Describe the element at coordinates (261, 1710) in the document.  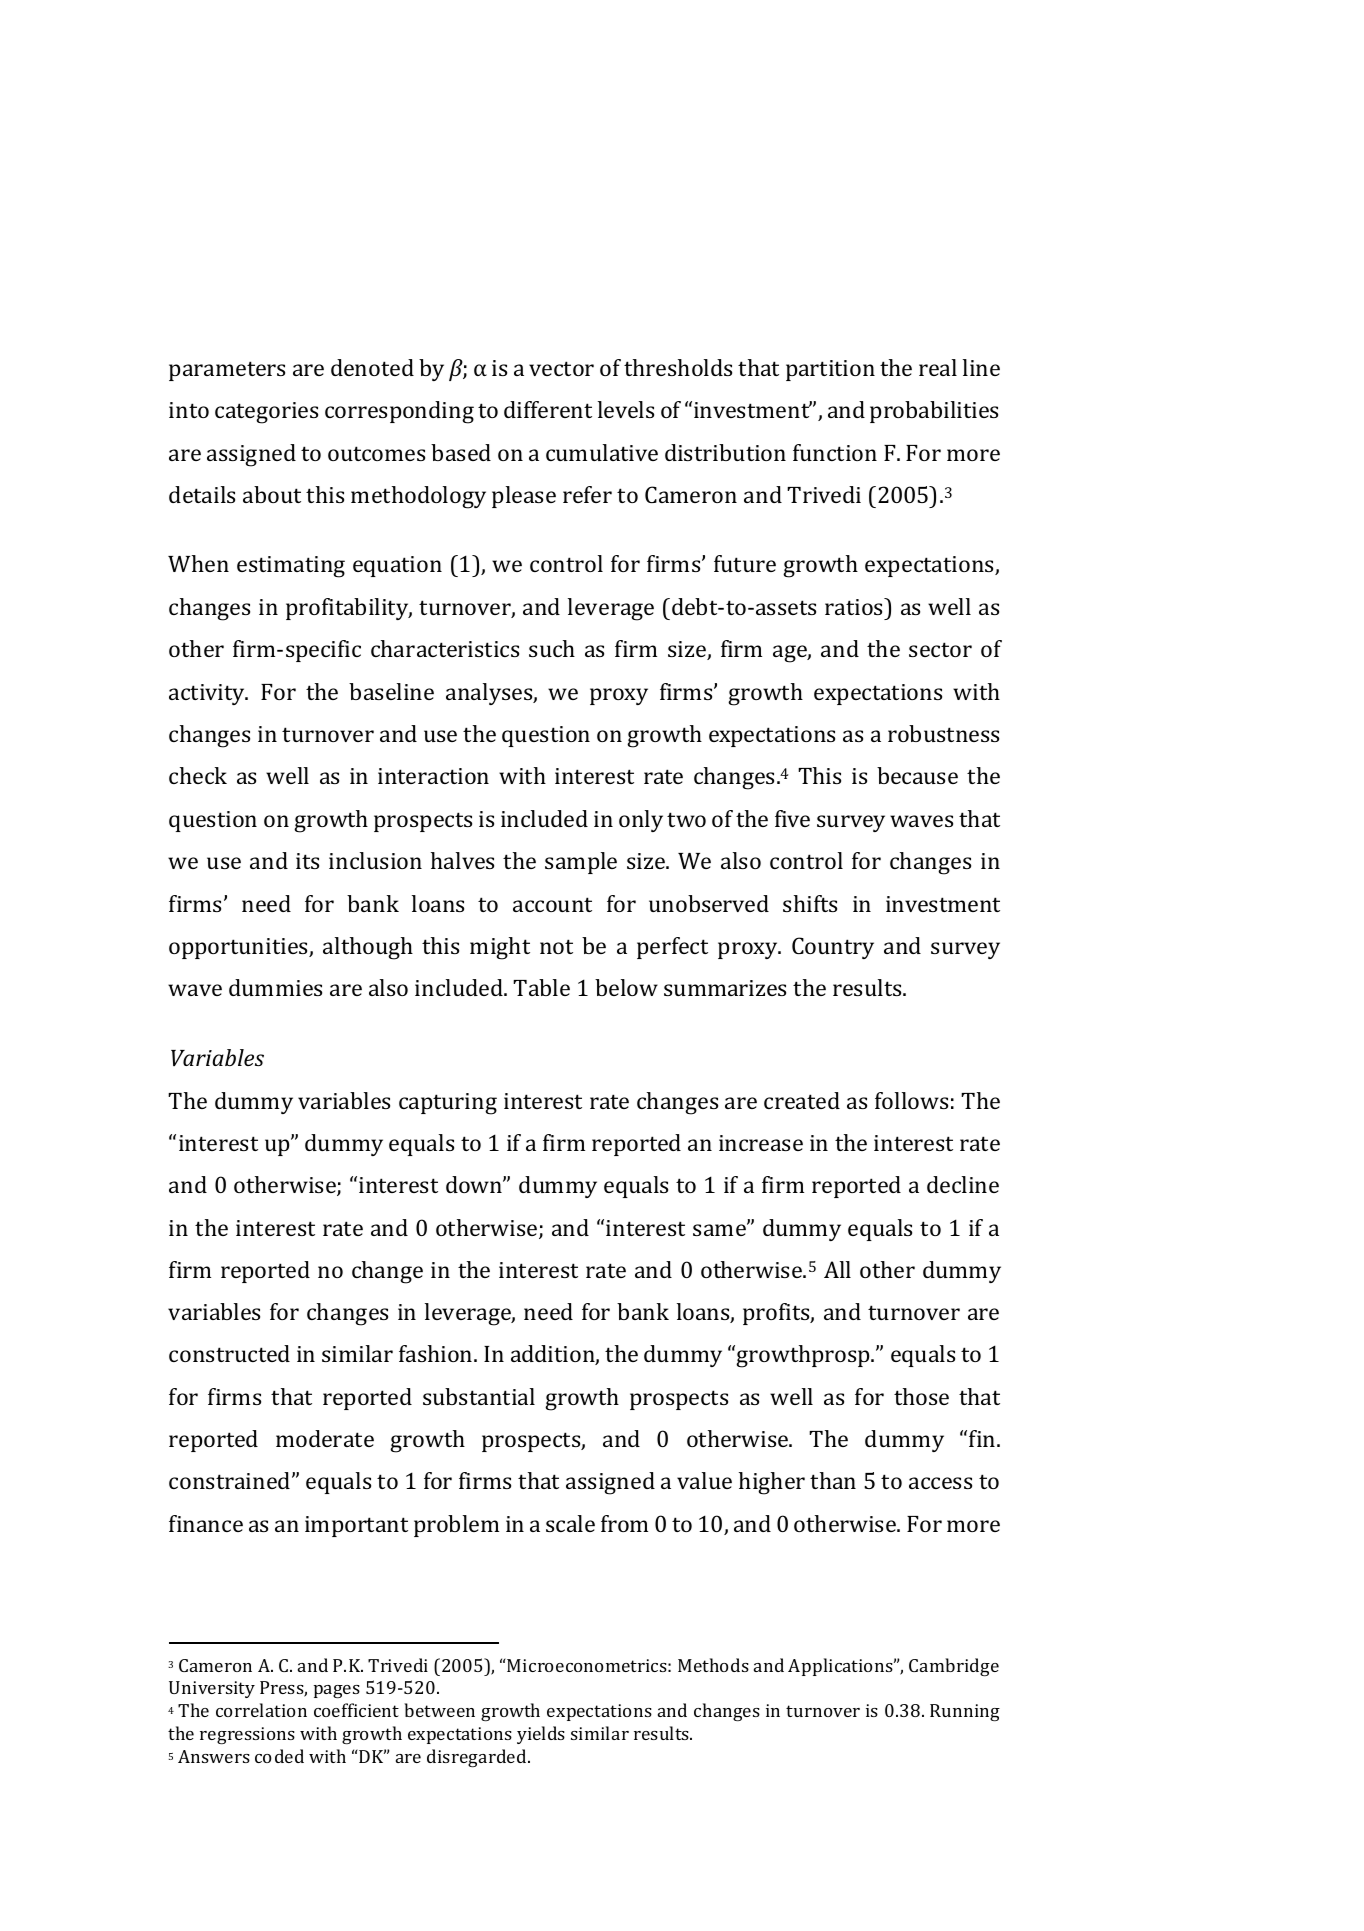
I see `correlation` at that location.
